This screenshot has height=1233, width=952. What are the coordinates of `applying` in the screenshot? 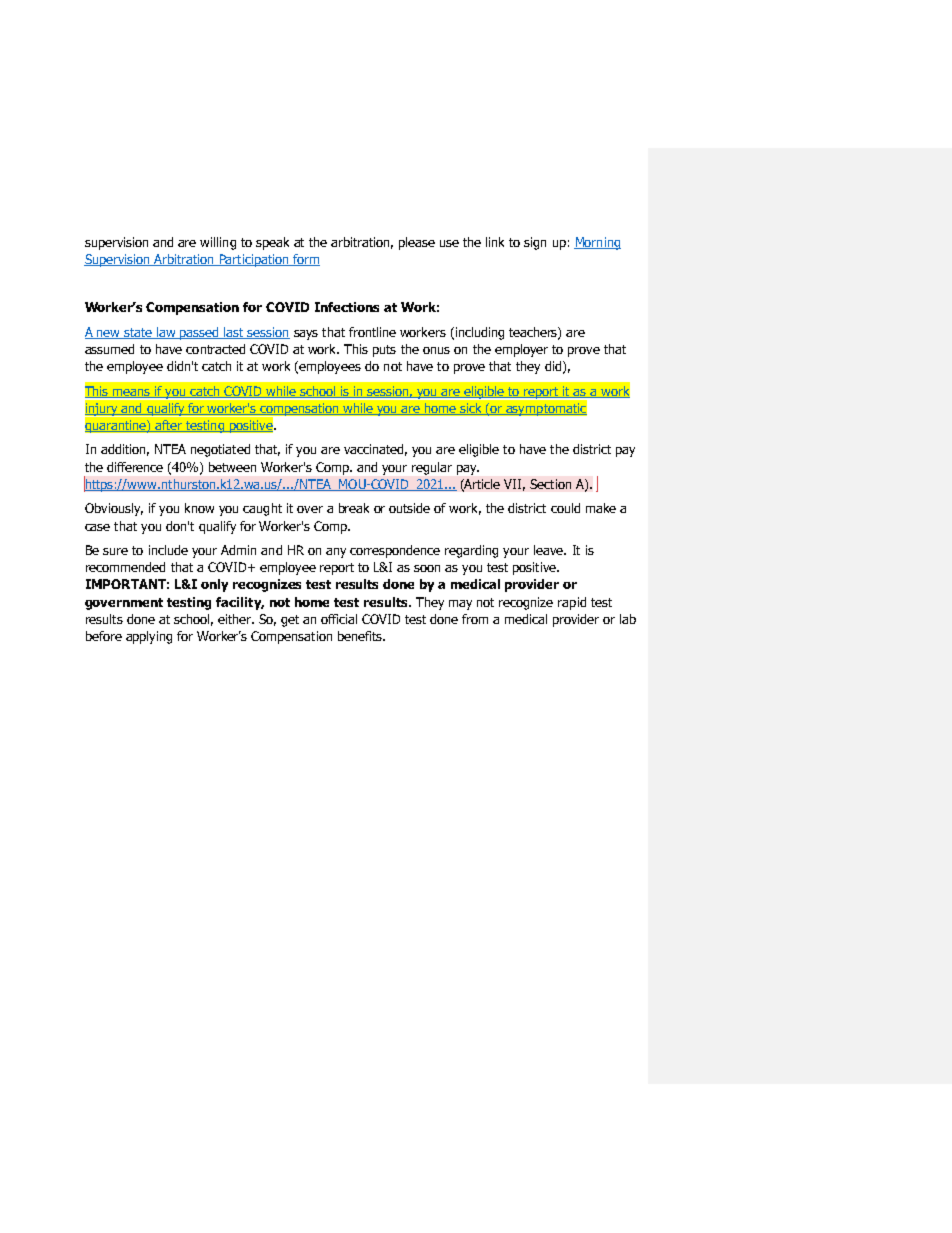 It's located at (149, 637).
